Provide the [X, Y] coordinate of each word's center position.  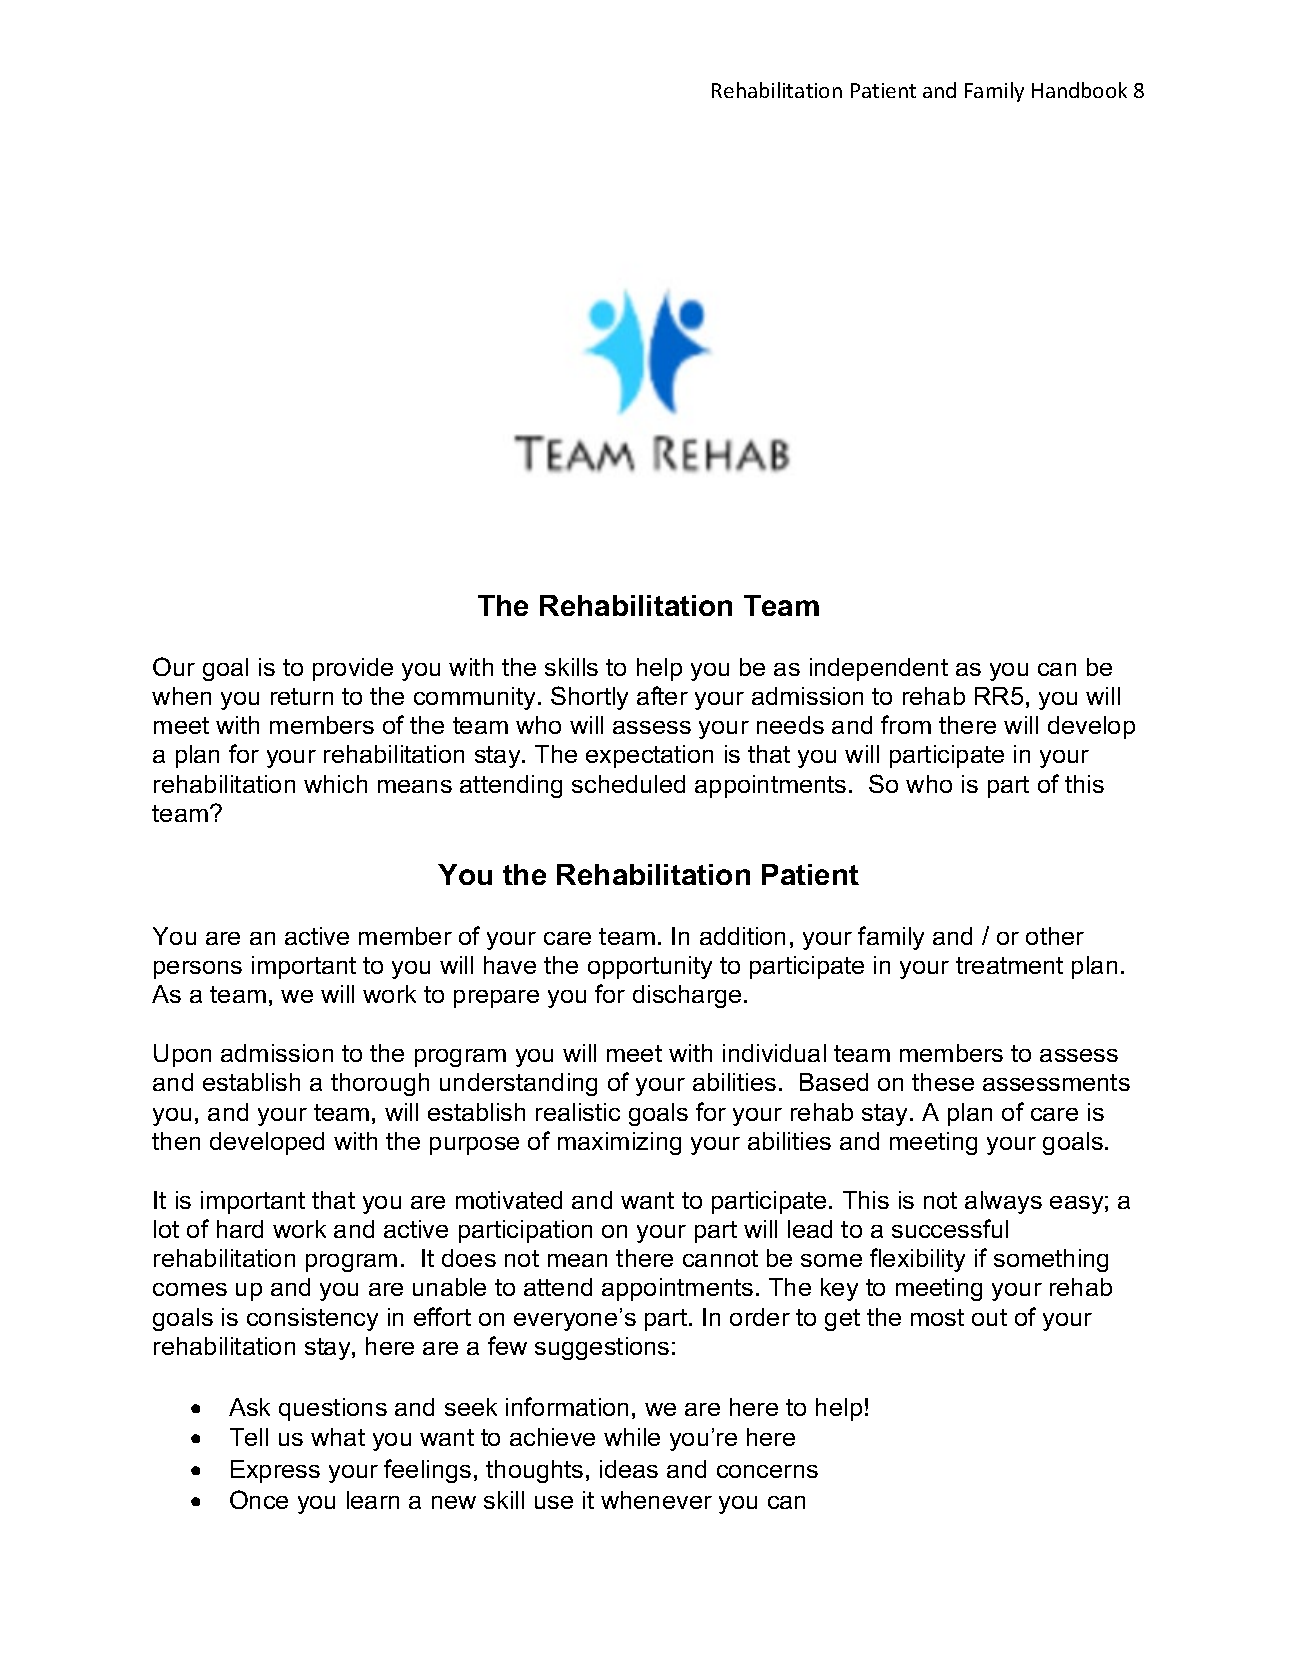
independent [879, 669]
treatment [1009, 965]
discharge [687, 996]
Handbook [1079, 90]
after [662, 695]
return [302, 696]
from [906, 724]
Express [275, 1471]
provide [353, 669]
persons [198, 970]
